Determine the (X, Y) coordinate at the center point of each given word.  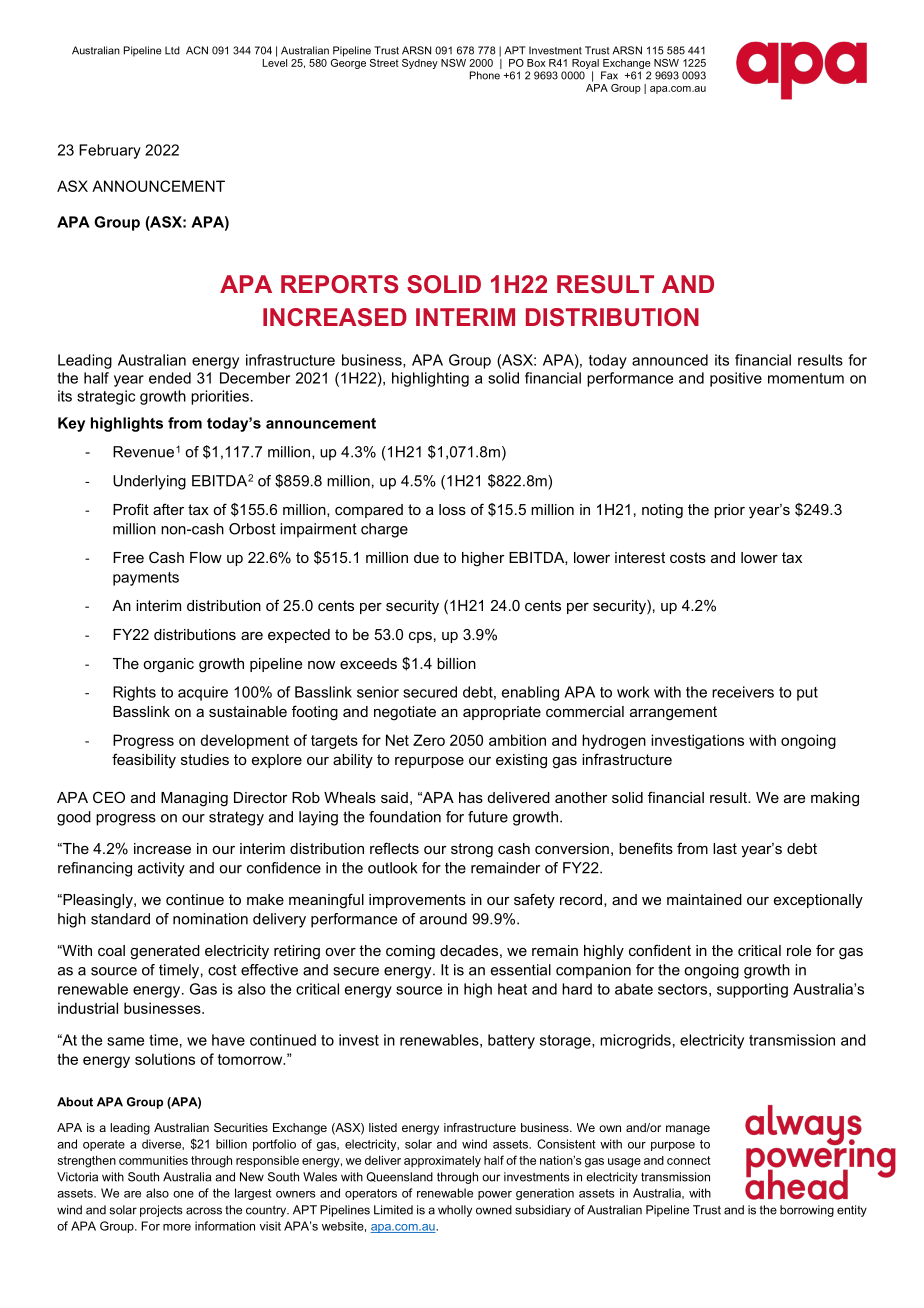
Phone (485, 75)
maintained (704, 899)
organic (168, 665)
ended (170, 378)
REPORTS (339, 284)
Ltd (172, 50)
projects (161, 1211)
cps (420, 637)
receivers (743, 692)
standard (120, 919)
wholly (455, 1211)
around (443, 919)
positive (736, 379)
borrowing (807, 1211)
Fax (609, 75)
